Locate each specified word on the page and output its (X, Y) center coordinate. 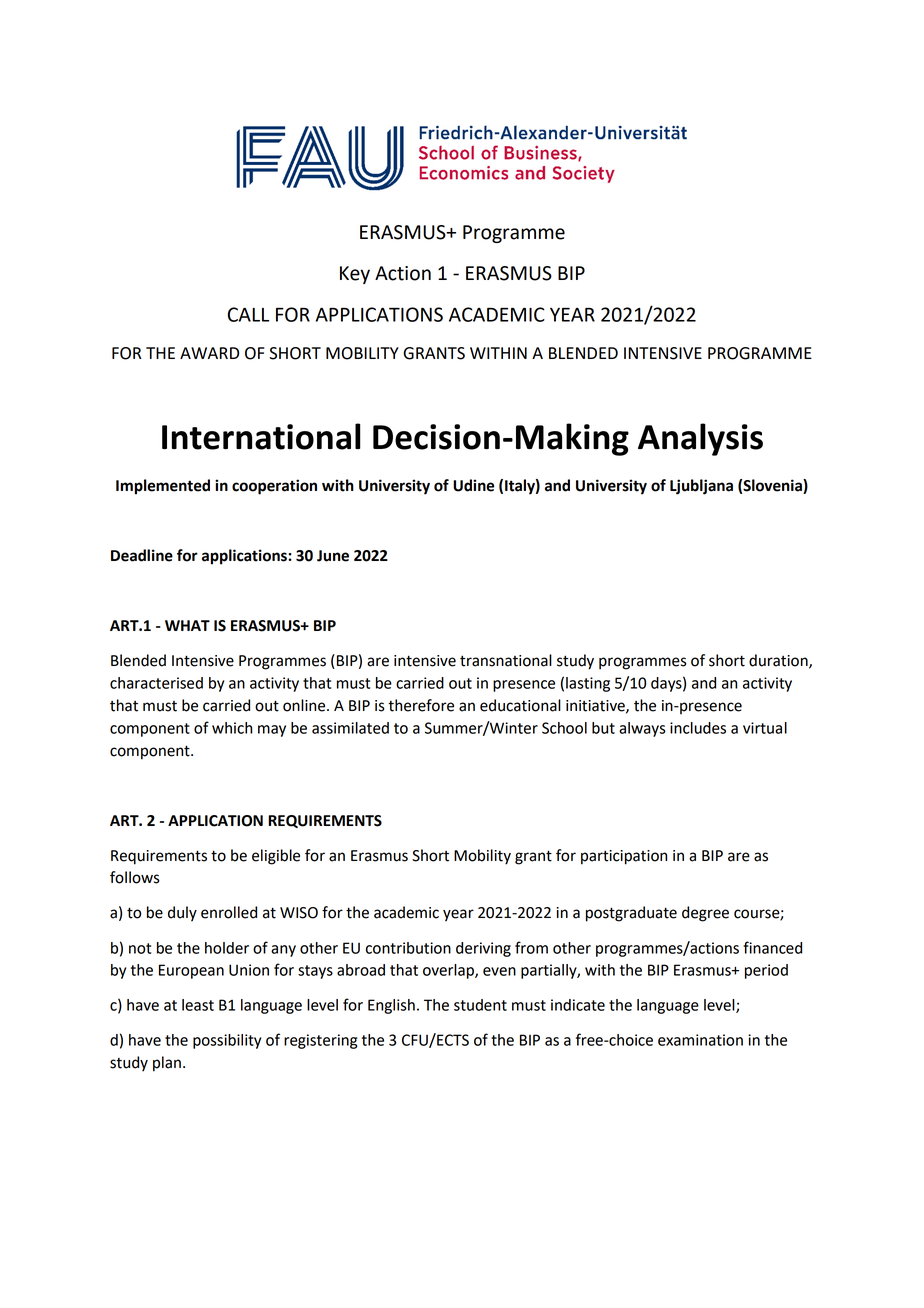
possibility (227, 1041)
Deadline (142, 555)
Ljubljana (701, 487)
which (232, 728)
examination (700, 1040)
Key (355, 275)
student (480, 1005)
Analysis (700, 439)
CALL (248, 314)
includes (698, 728)
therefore (421, 705)
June (333, 556)
